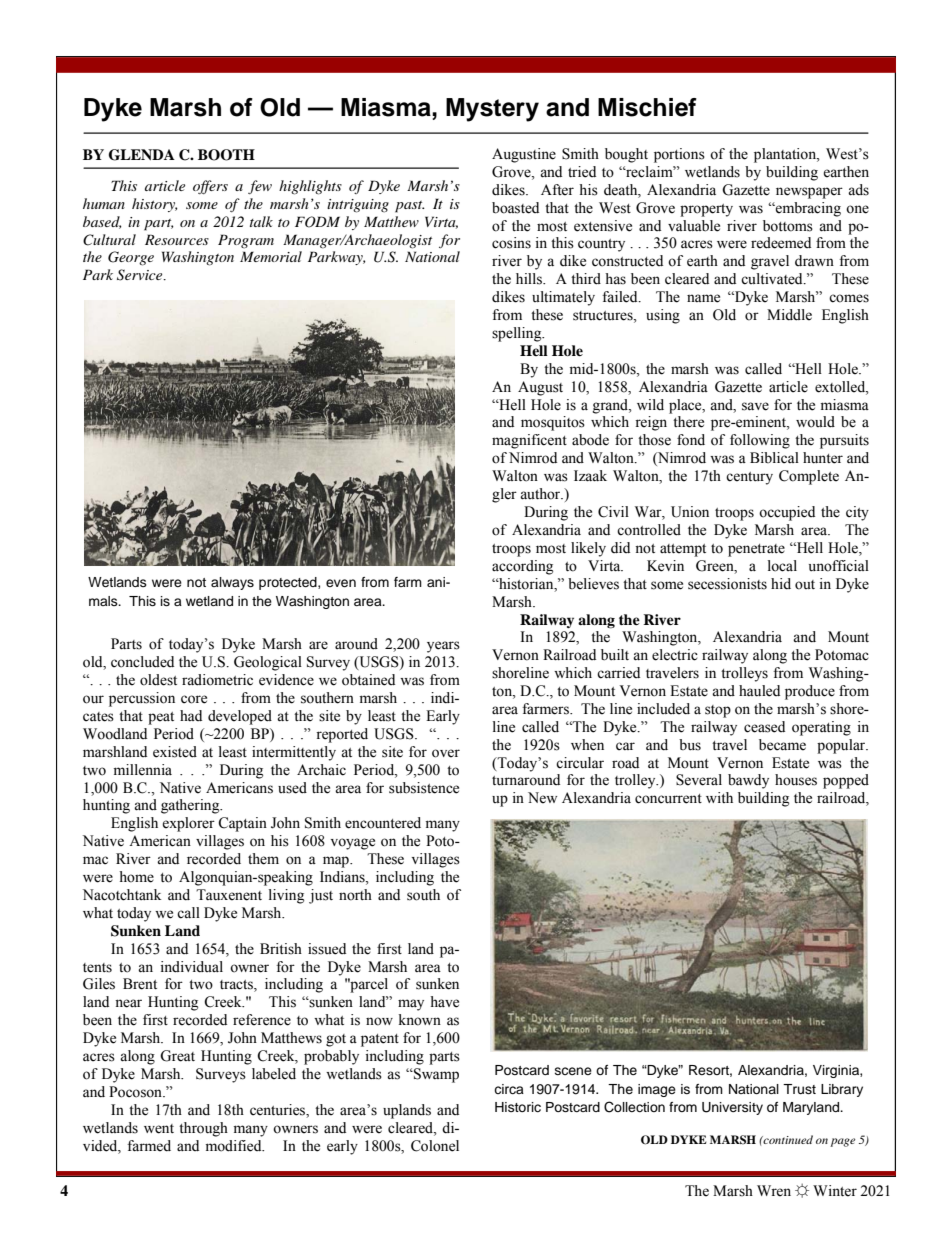 The image size is (952, 1233). What do you see at coordinates (518, 334) in the image?
I see `spelling` at bounding box center [518, 334].
